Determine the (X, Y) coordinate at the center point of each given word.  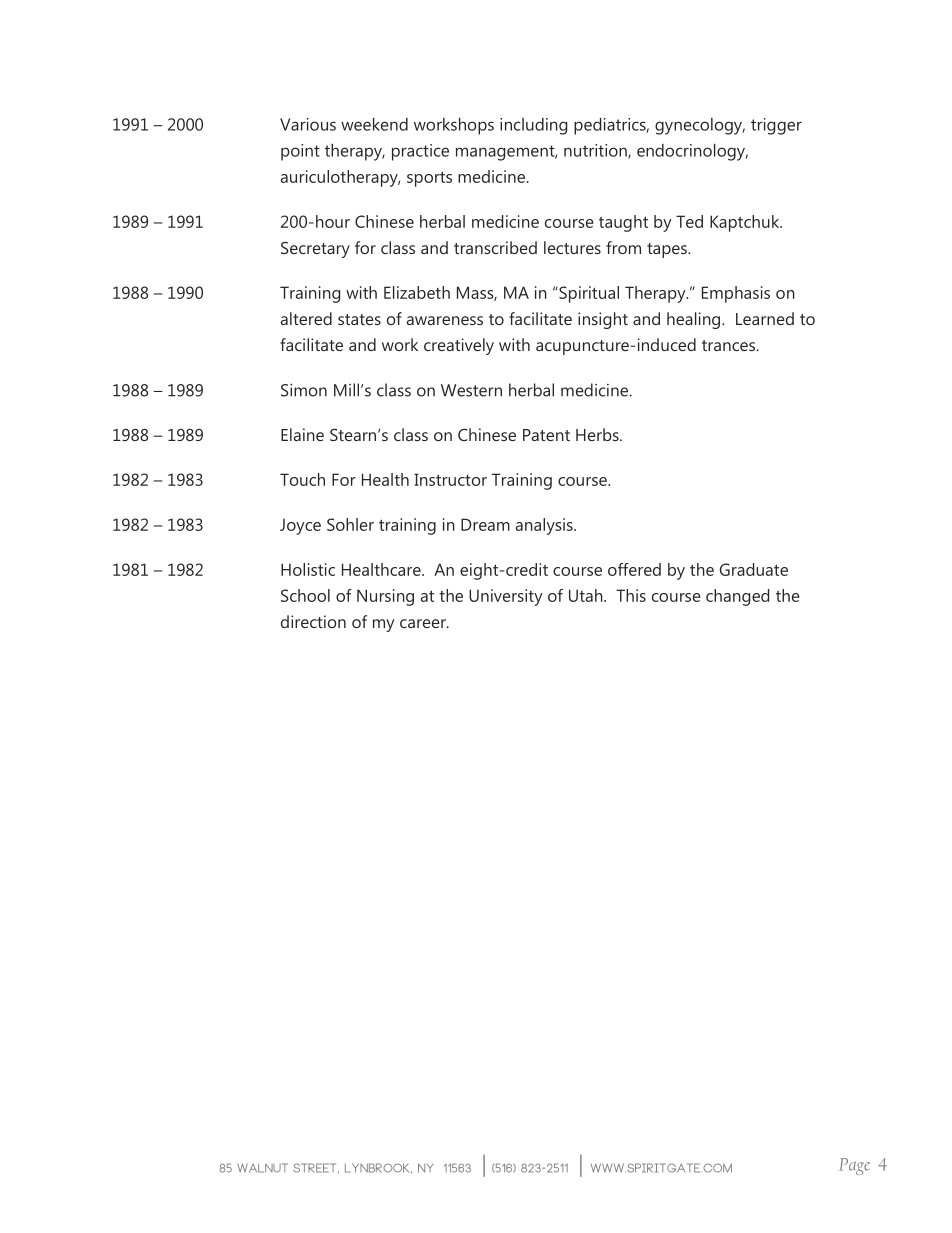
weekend (374, 124)
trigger (776, 126)
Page (854, 1166)
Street (316, 1168)
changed (737, 597)
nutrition (596, 151)
